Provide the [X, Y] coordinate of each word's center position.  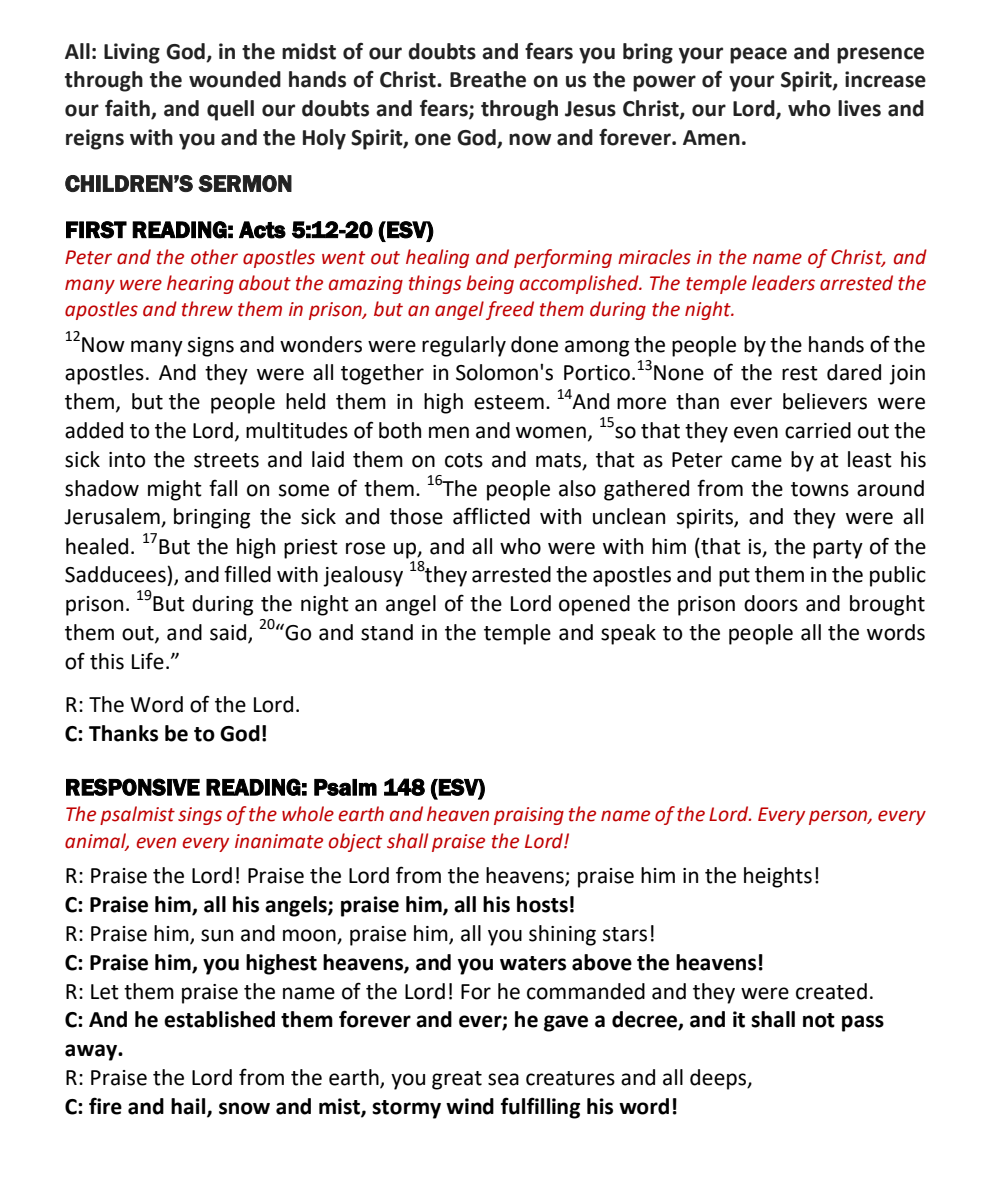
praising [529, 816]
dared [854, 372]
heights [778, 877]
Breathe [488, 79]
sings [200, 816]
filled [247, 574]
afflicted [491, 516]
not [819, 1020]
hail [189, 1107]
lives [859, 108]
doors [771, 603]
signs [211, 347]
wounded [235, 79]
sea [503, 1079]
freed [510, 310]
